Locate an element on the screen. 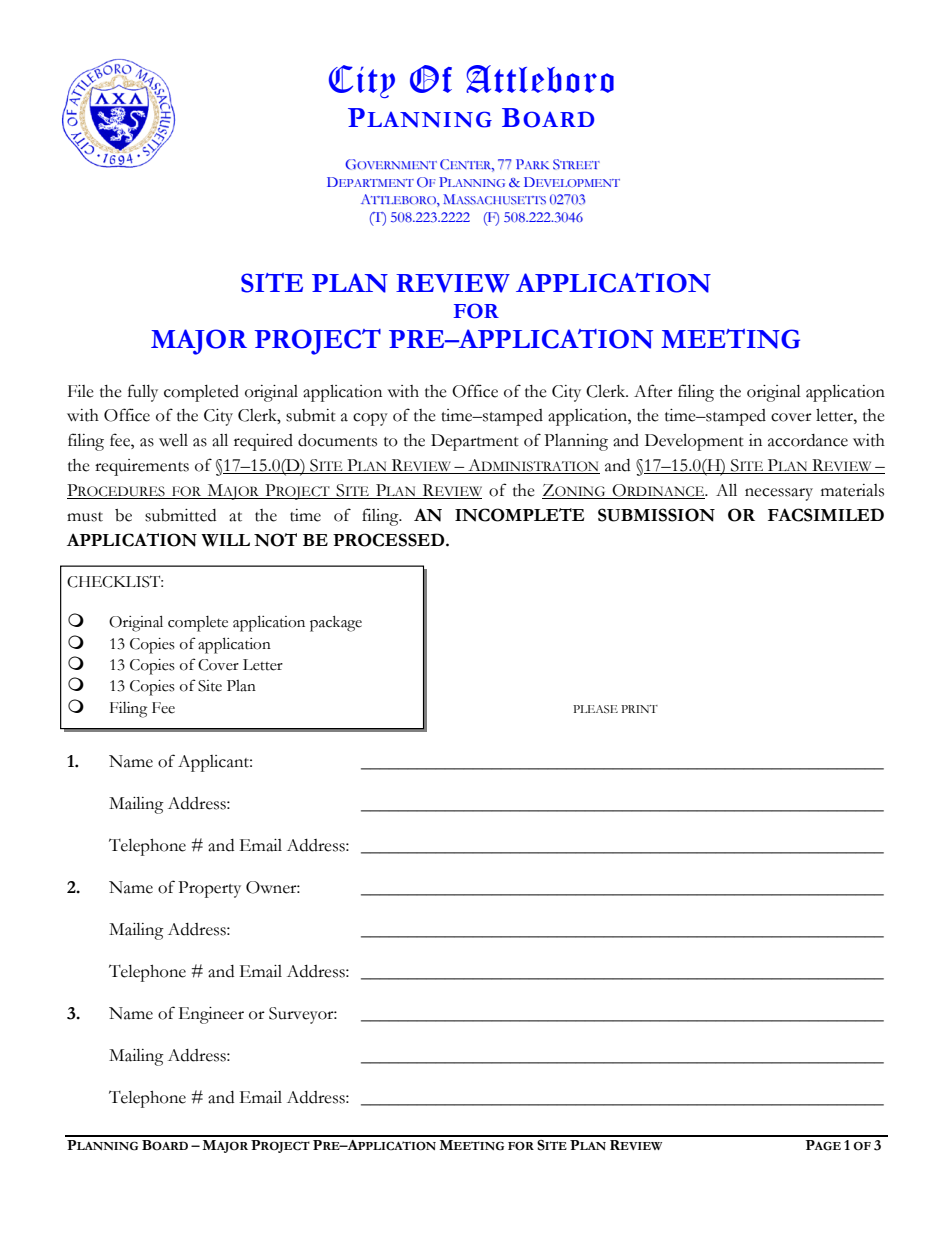 This screenshot has height=1233, width=952. copy is located at coordinates (370, 419).
